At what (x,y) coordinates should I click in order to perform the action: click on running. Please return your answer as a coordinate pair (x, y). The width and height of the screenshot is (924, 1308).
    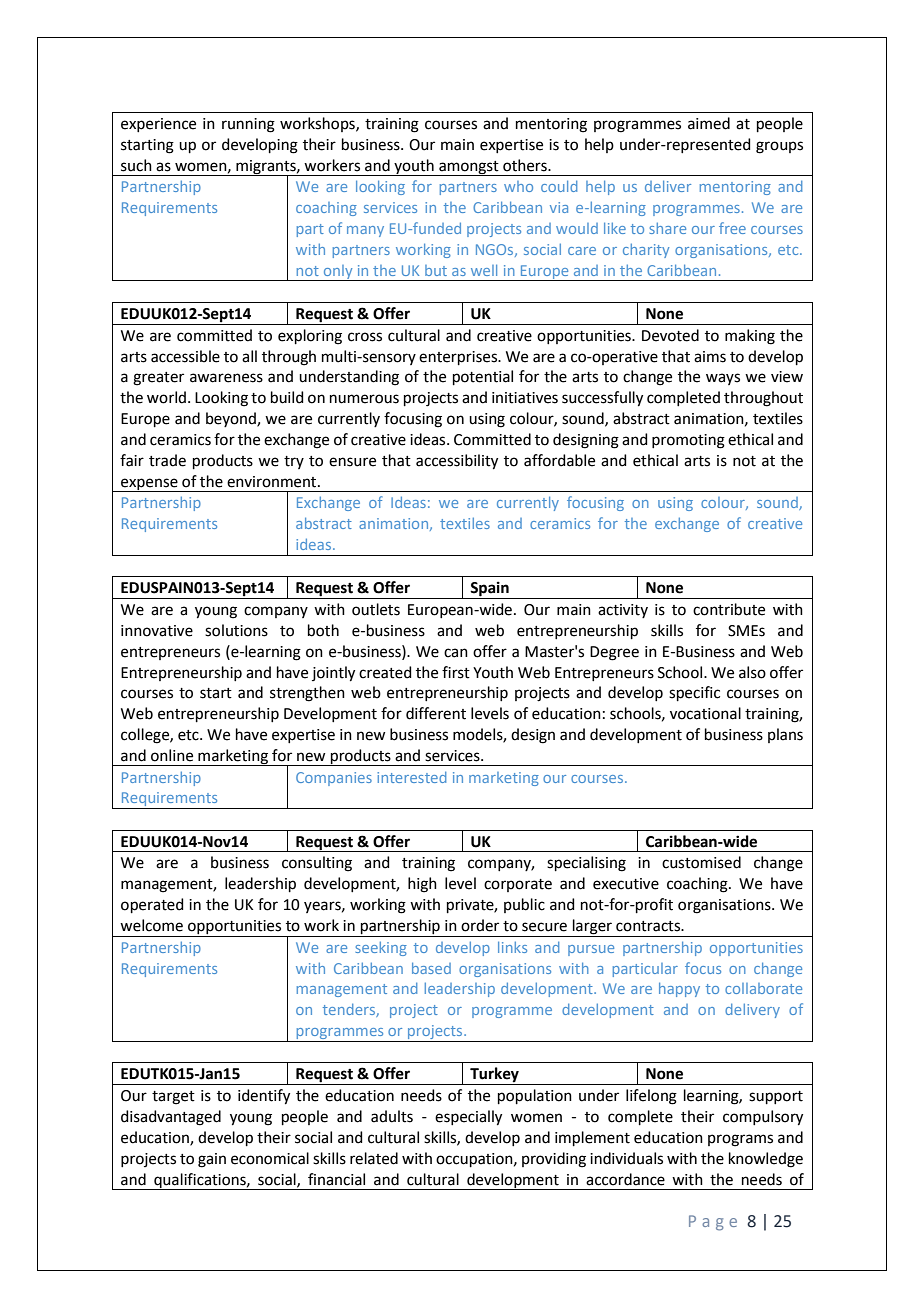
    Looking at the image, I should click on (248, 125).
